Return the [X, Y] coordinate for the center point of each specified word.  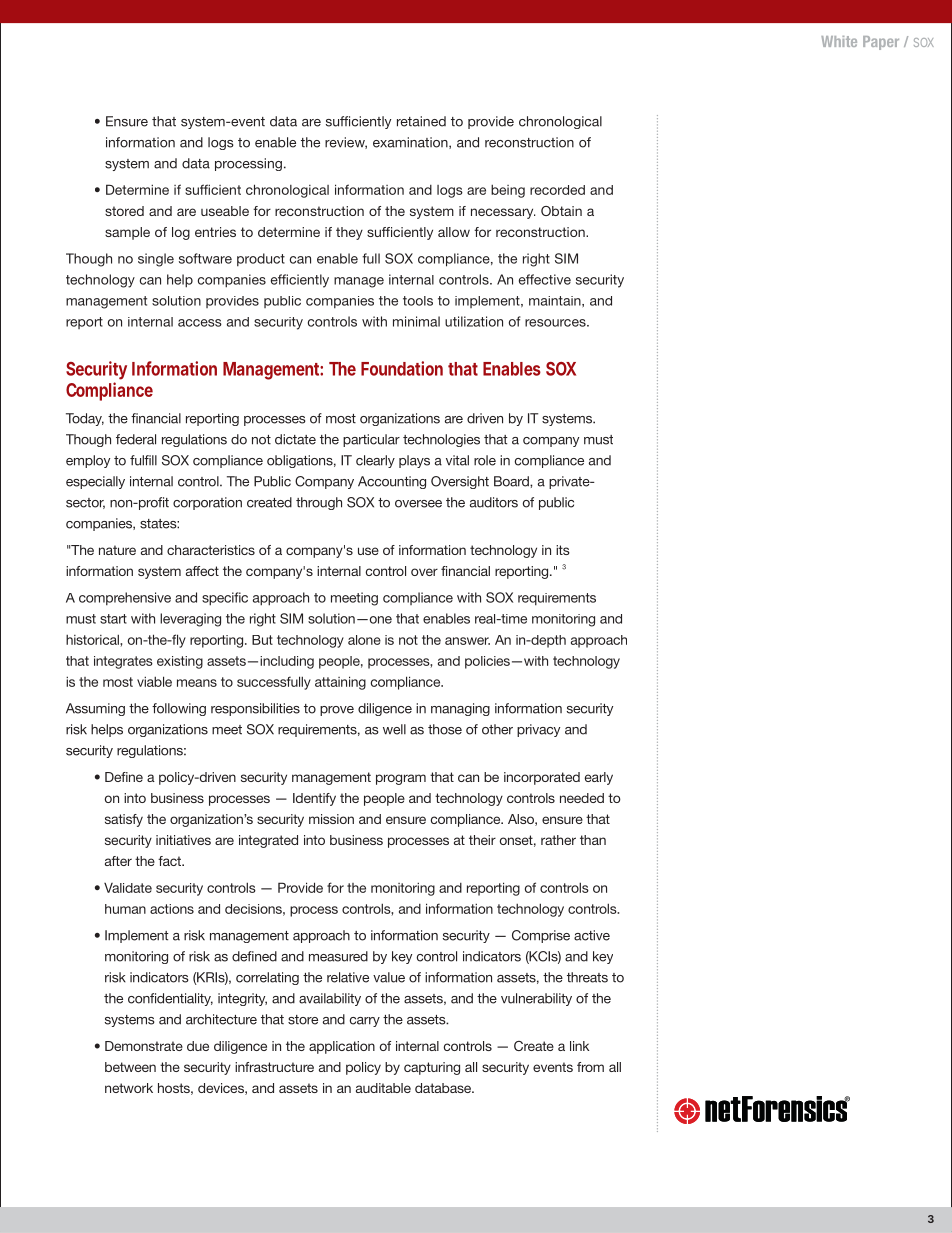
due [198, 1046]
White [839, 41]
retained [421, 121]
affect [202, 571]
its [563, 550]
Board [512, 481]
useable [225, 211]
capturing [432, 1068]
